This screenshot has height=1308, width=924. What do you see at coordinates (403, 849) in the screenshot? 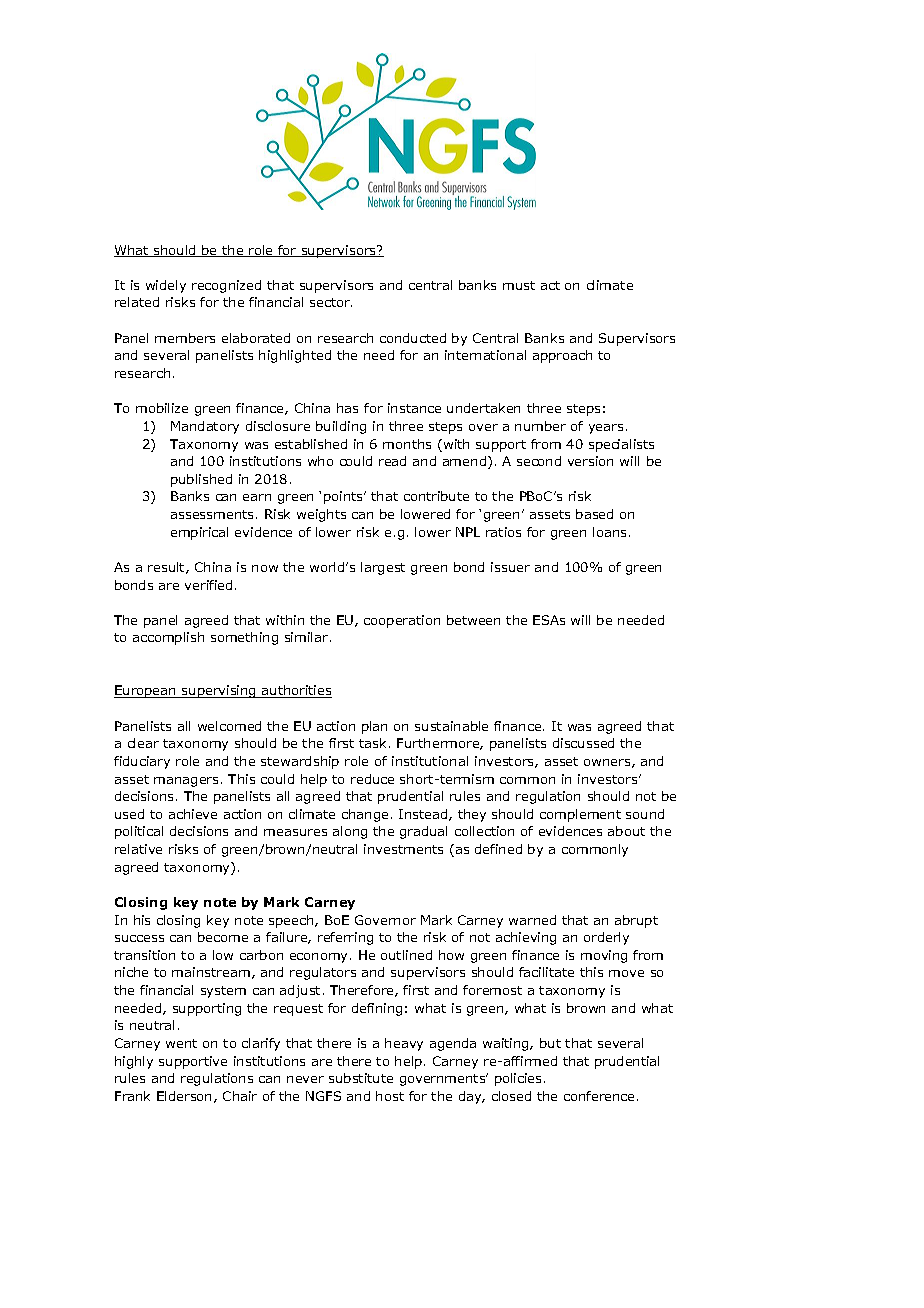
I see `investments` at bounding box center [403, 849].
